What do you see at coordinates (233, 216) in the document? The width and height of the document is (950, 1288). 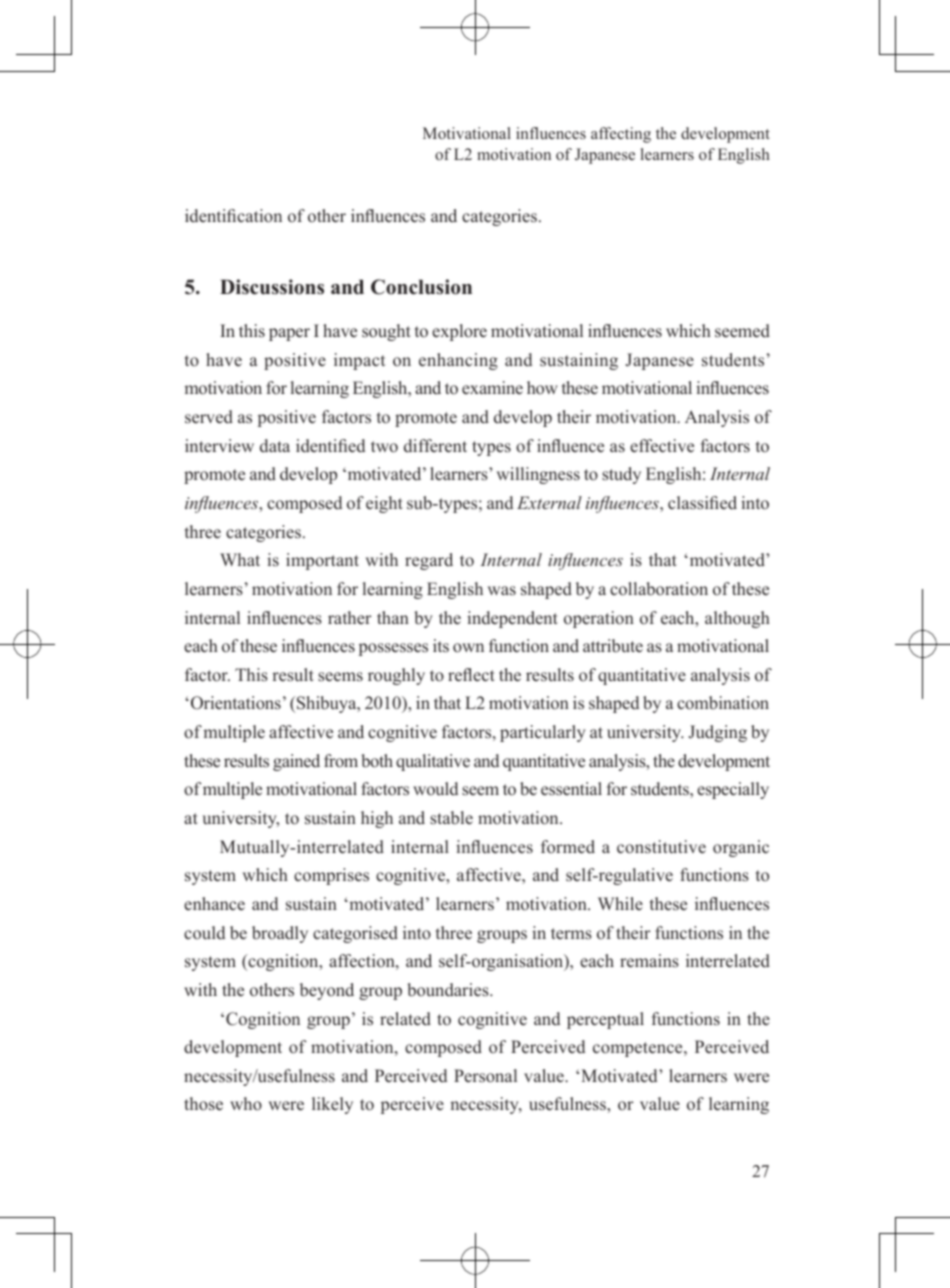 I see `identification` at bounding box center [233, 216].
